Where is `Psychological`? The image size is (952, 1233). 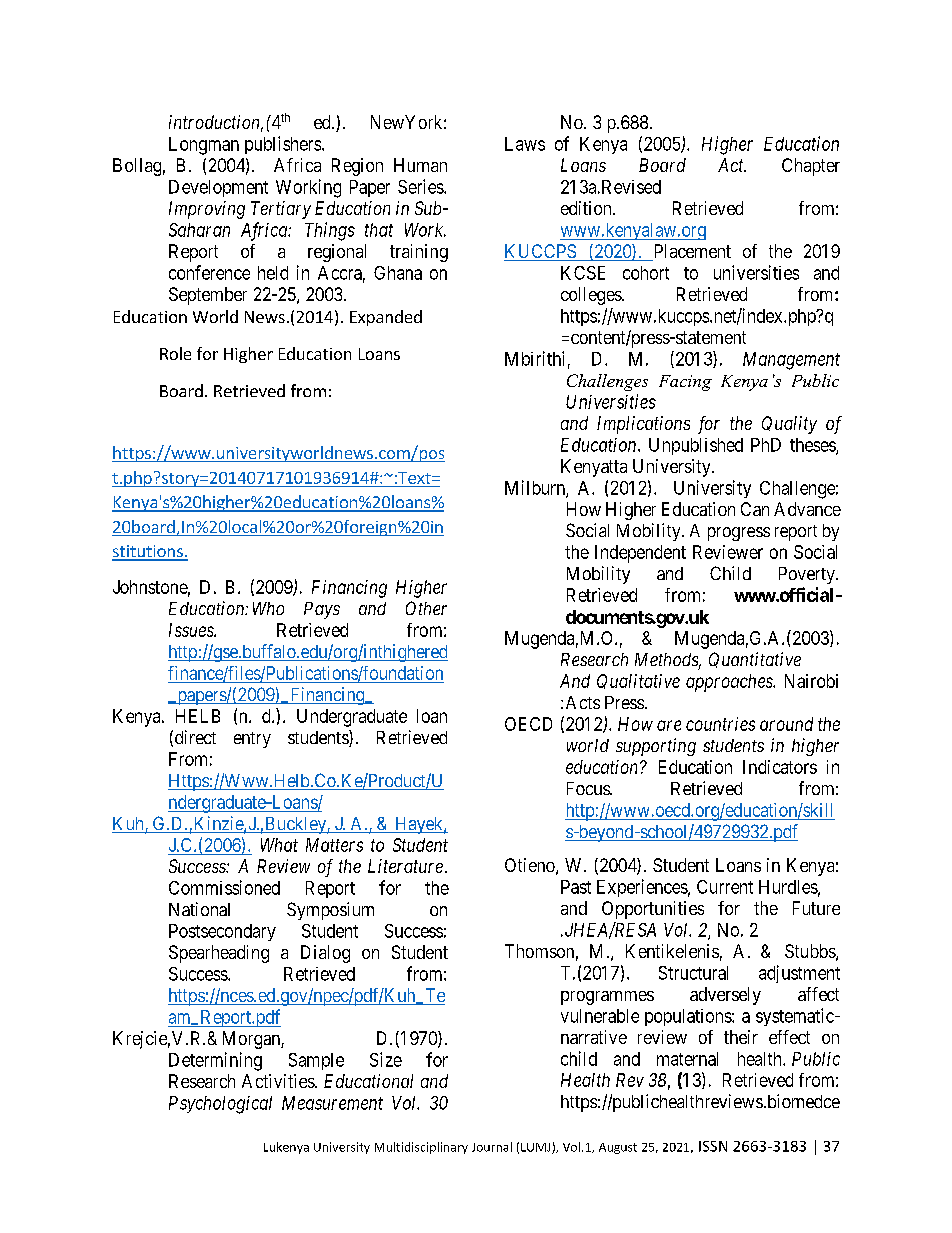 Psychological is located at coordinates (220, 1105).
